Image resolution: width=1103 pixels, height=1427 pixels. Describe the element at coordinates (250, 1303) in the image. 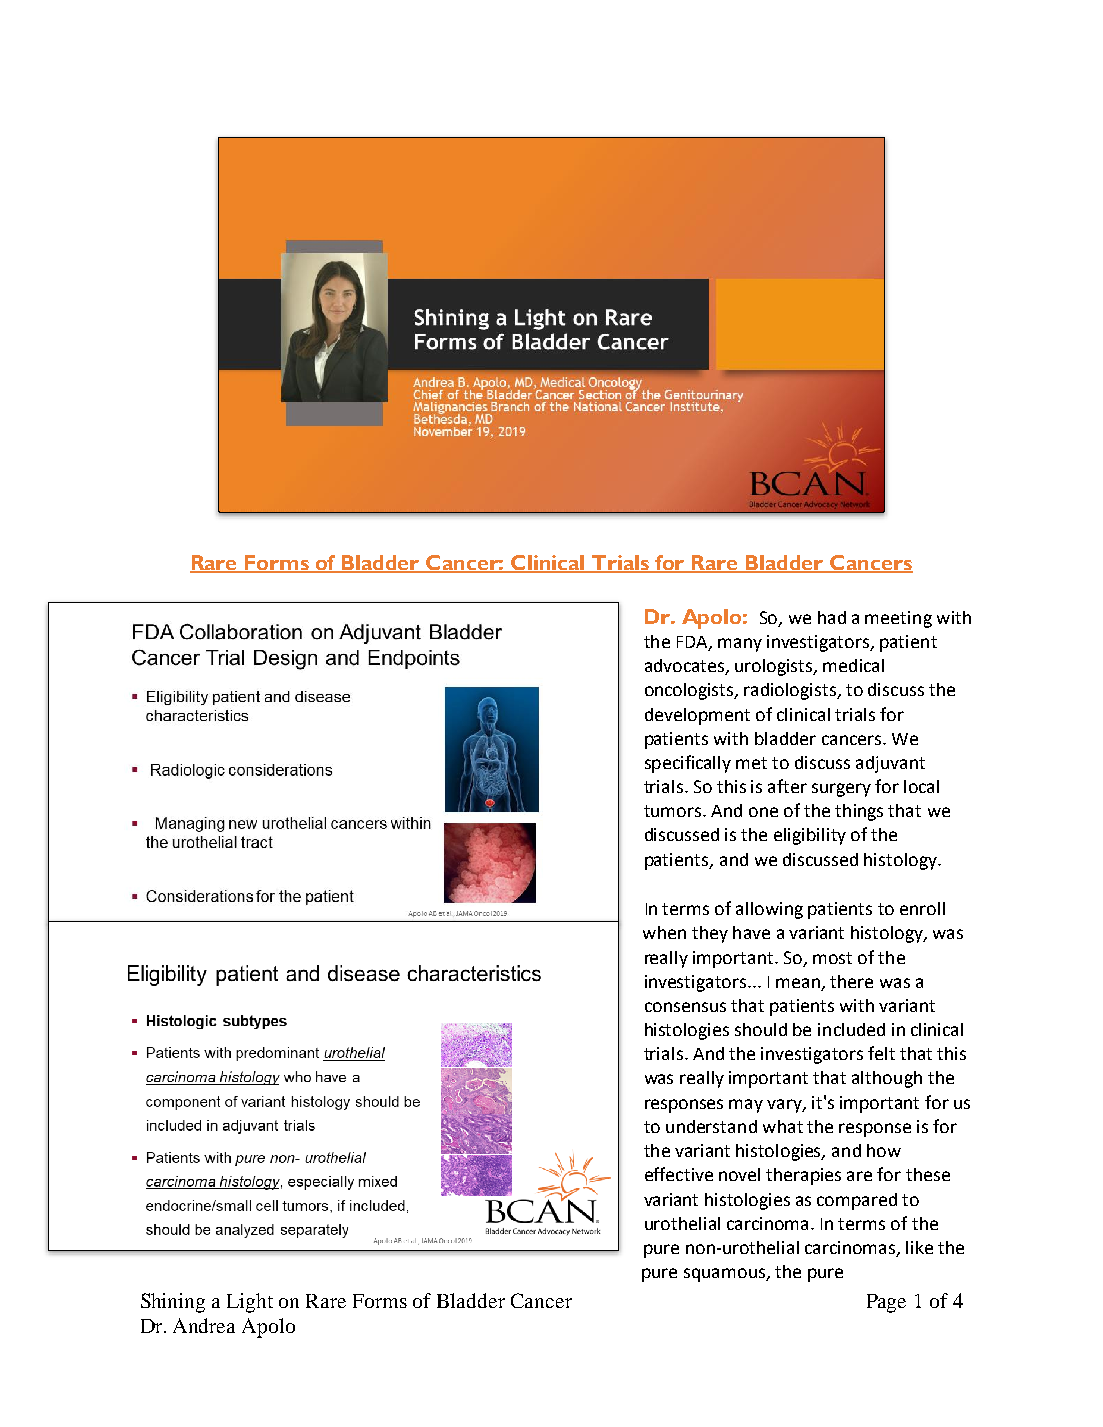

I see `Light` at that location.
